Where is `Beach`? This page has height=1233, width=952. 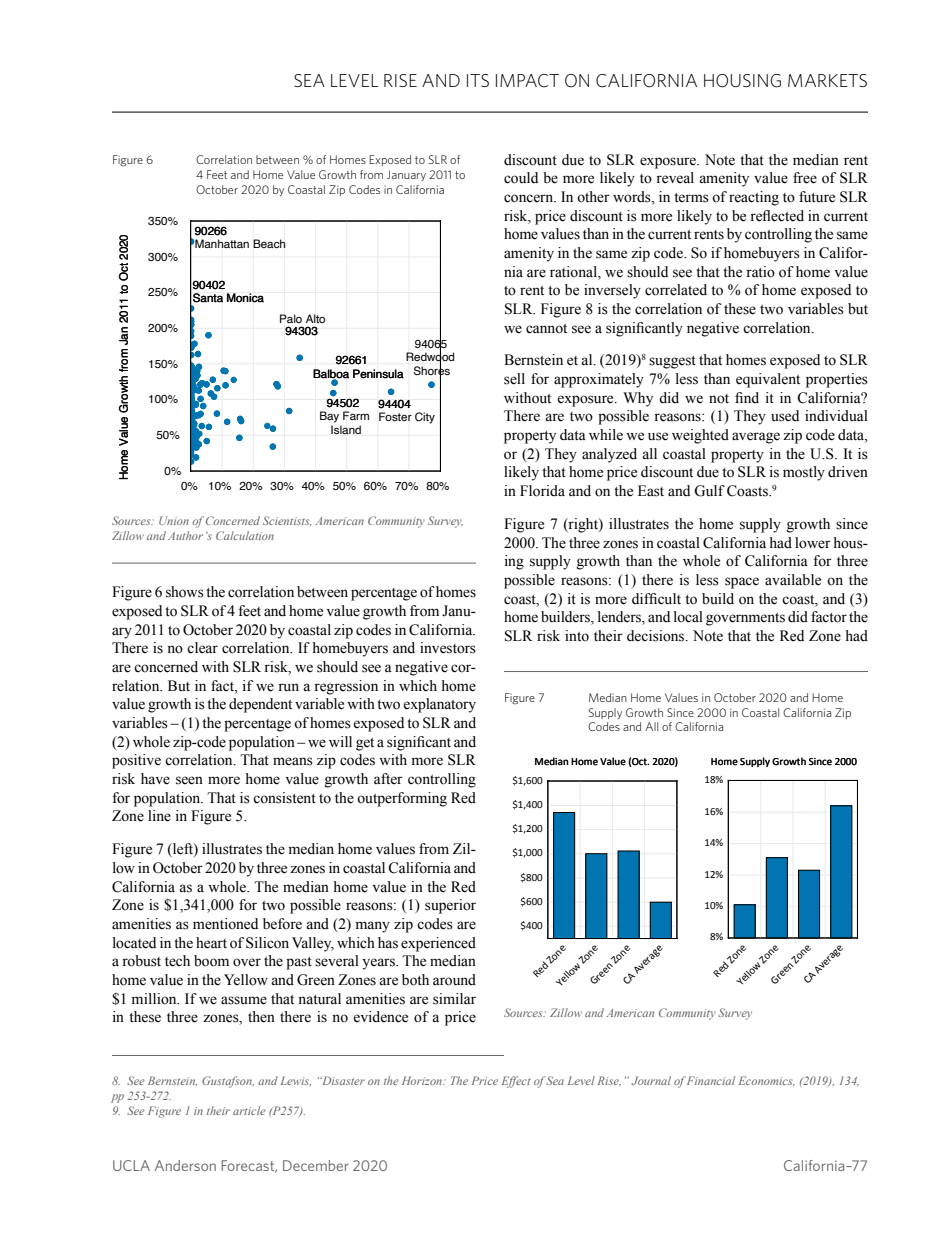
Beach is located at coordinates (269, 243).
